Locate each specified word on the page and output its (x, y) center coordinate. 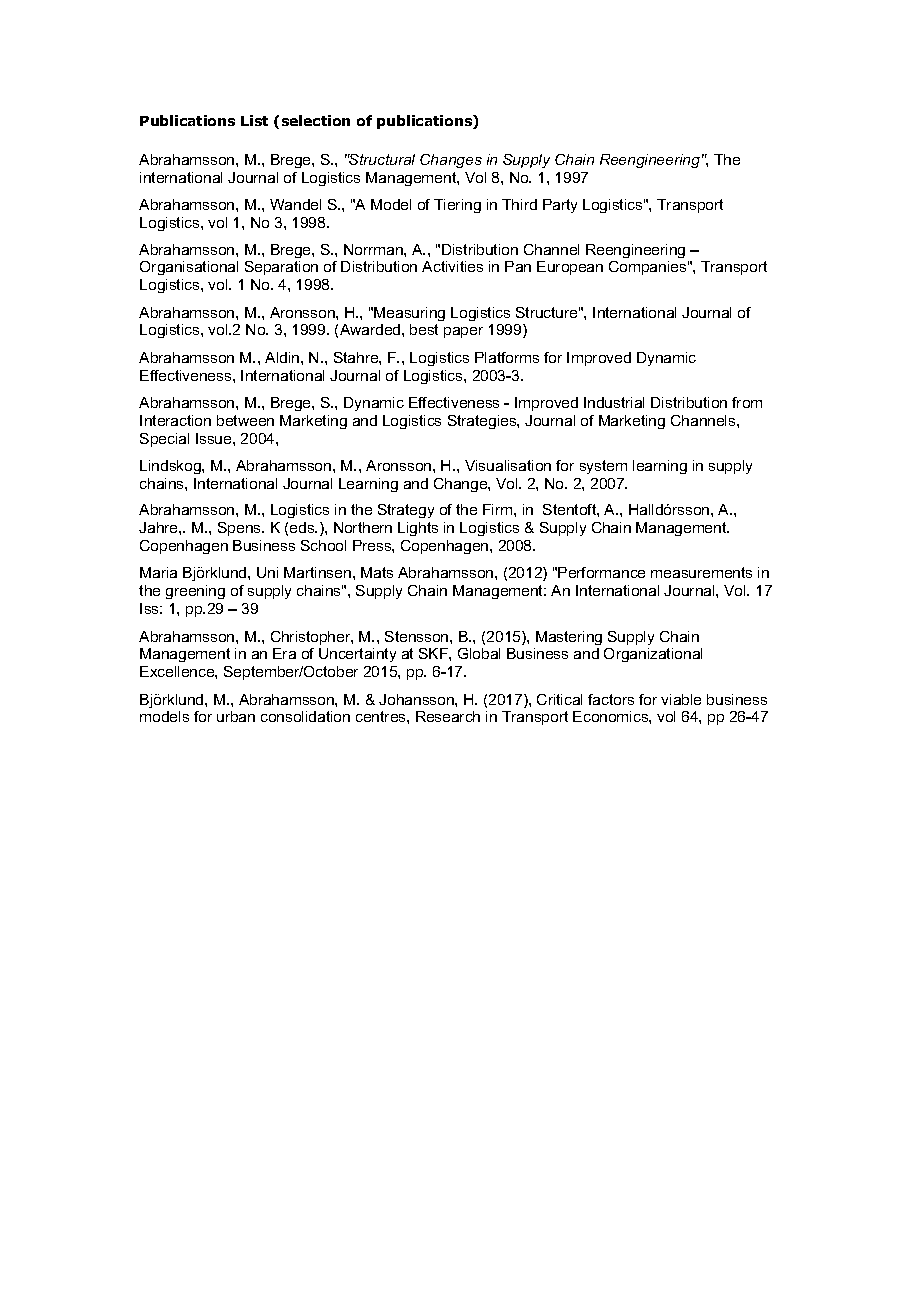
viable (681, 699)
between (245, 420)
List (254, 120)
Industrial (614, 402)
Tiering (457, 206)
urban (236, 716)
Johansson (417, 699)
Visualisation (508, 465)
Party (560, 206)
